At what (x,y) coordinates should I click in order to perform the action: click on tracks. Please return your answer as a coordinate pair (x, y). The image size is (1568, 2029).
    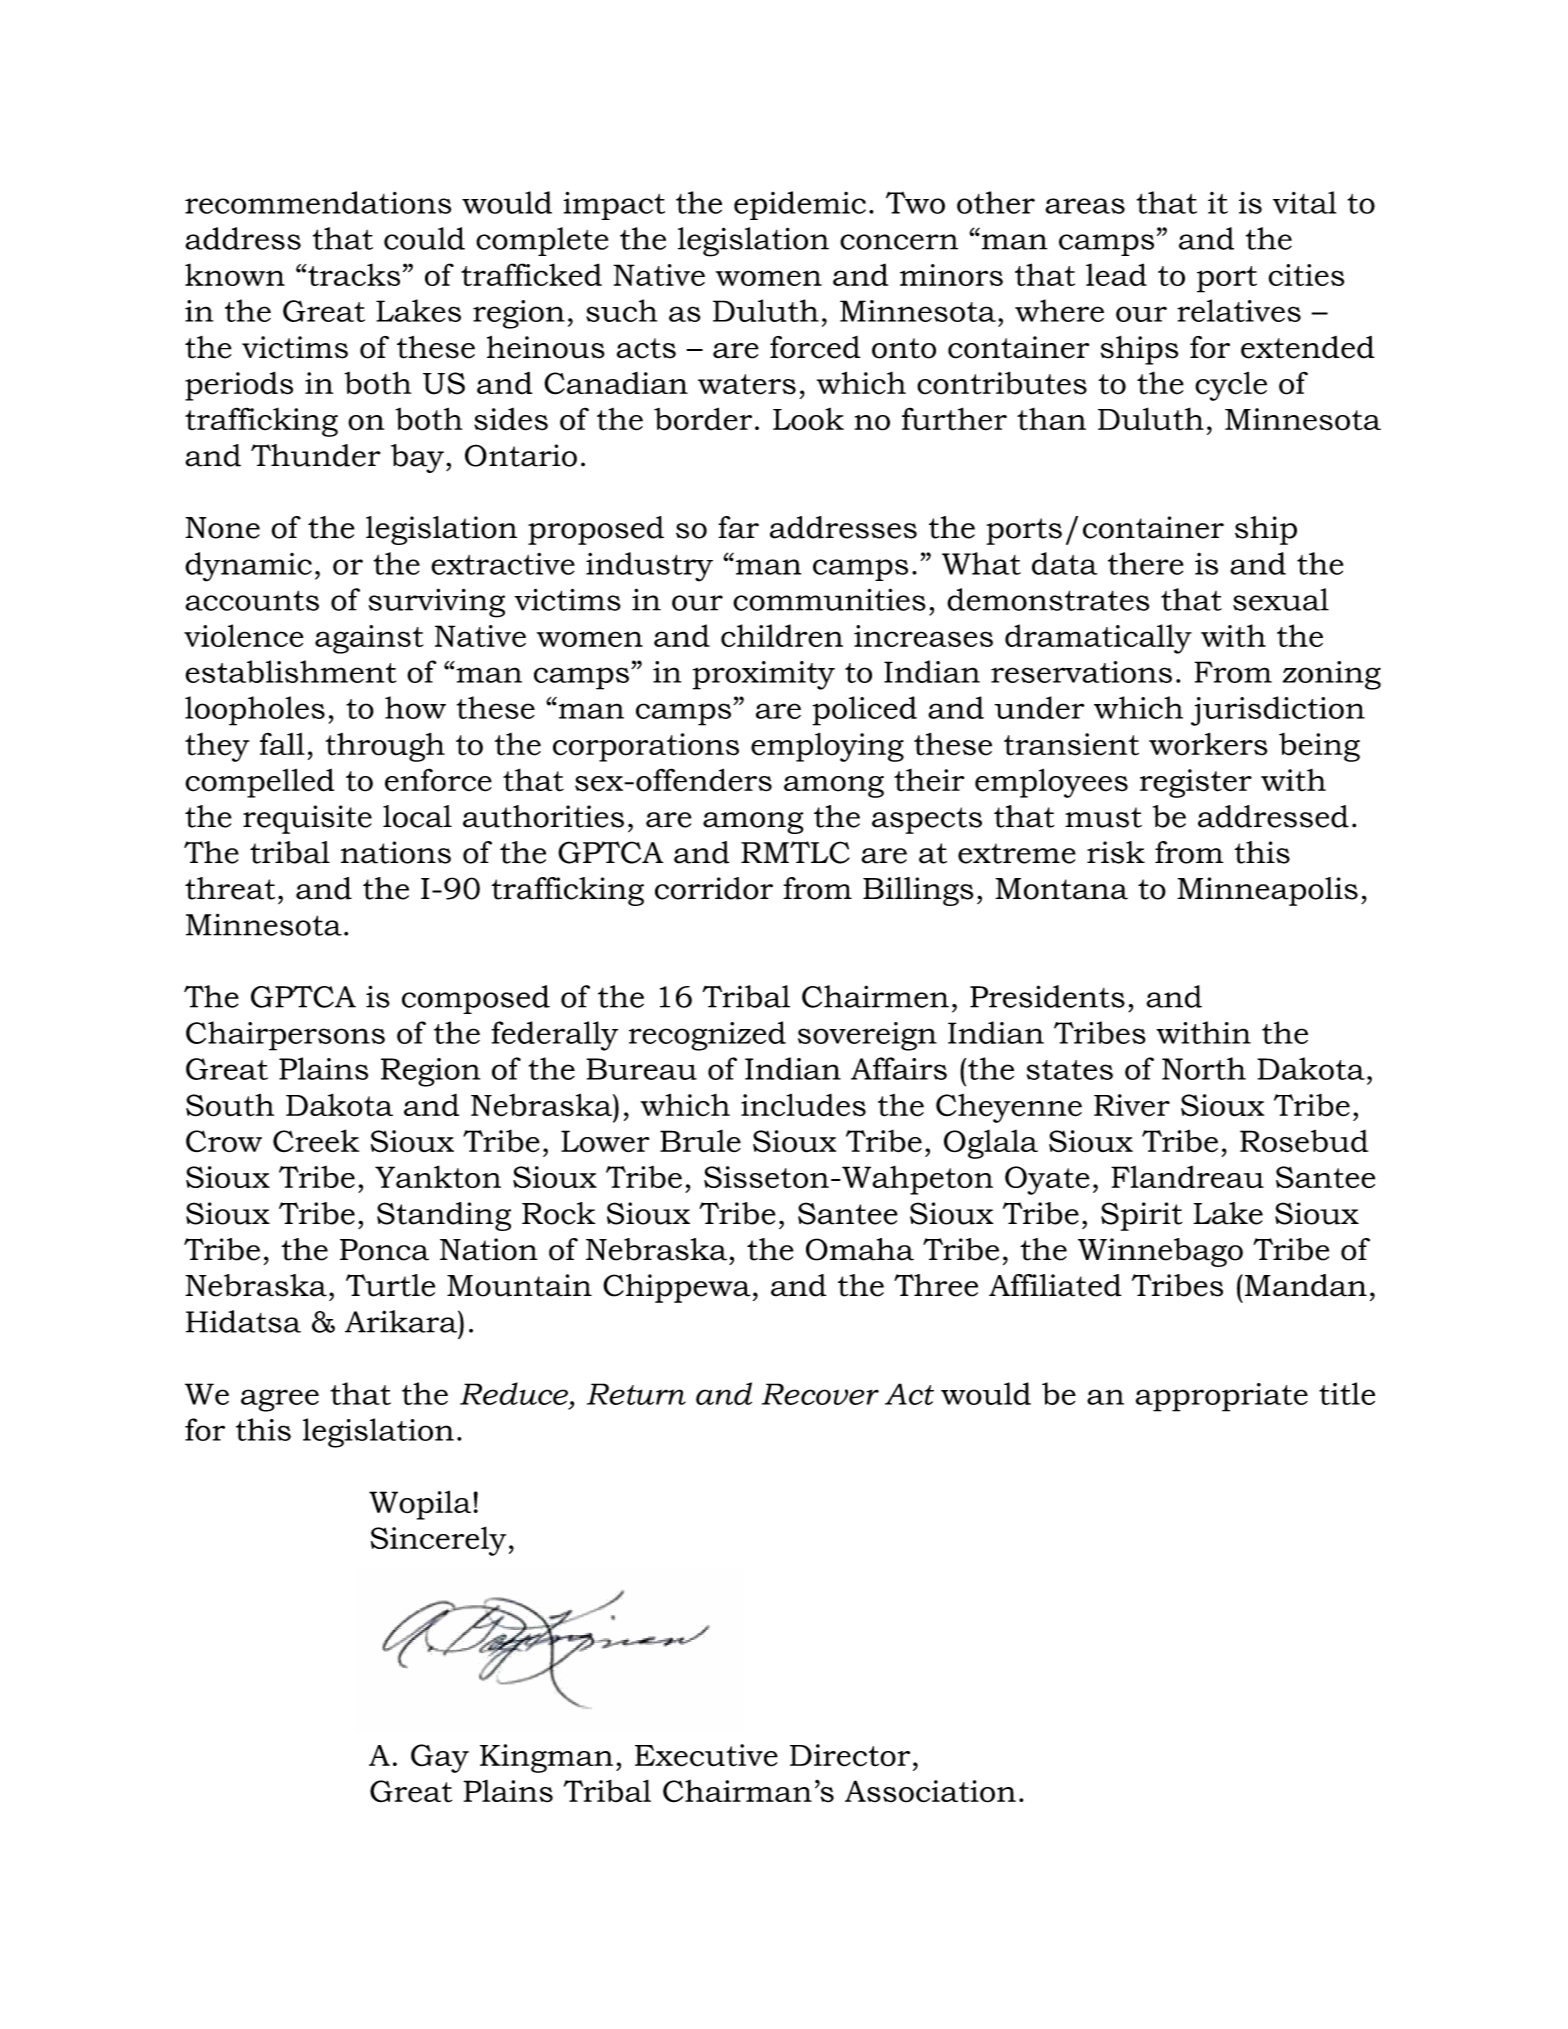
    Looking at the image, I should click on (353, 274).
